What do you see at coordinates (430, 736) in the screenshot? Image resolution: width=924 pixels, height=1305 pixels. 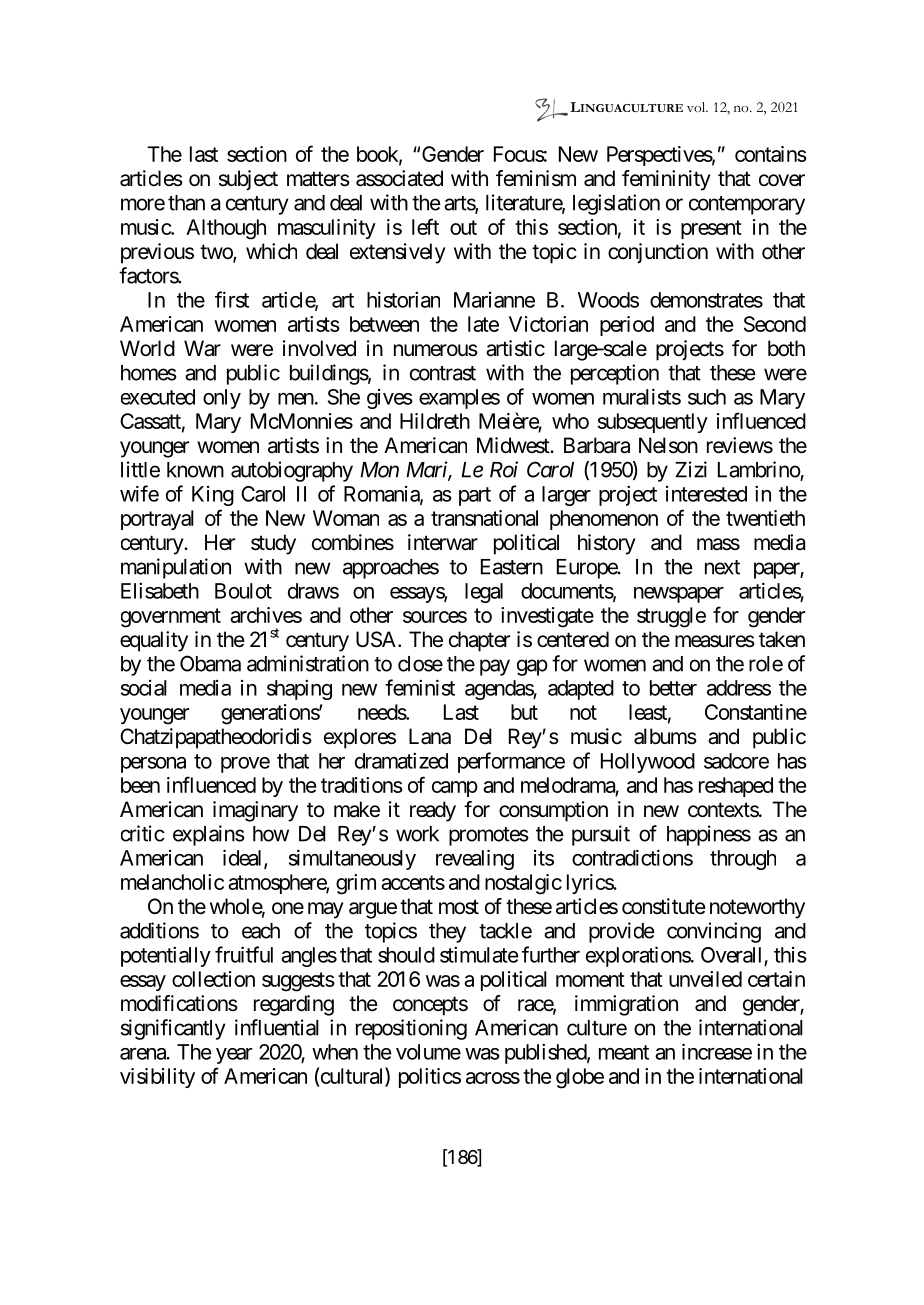 I see `Lana` at bounding box center [430, 736].
